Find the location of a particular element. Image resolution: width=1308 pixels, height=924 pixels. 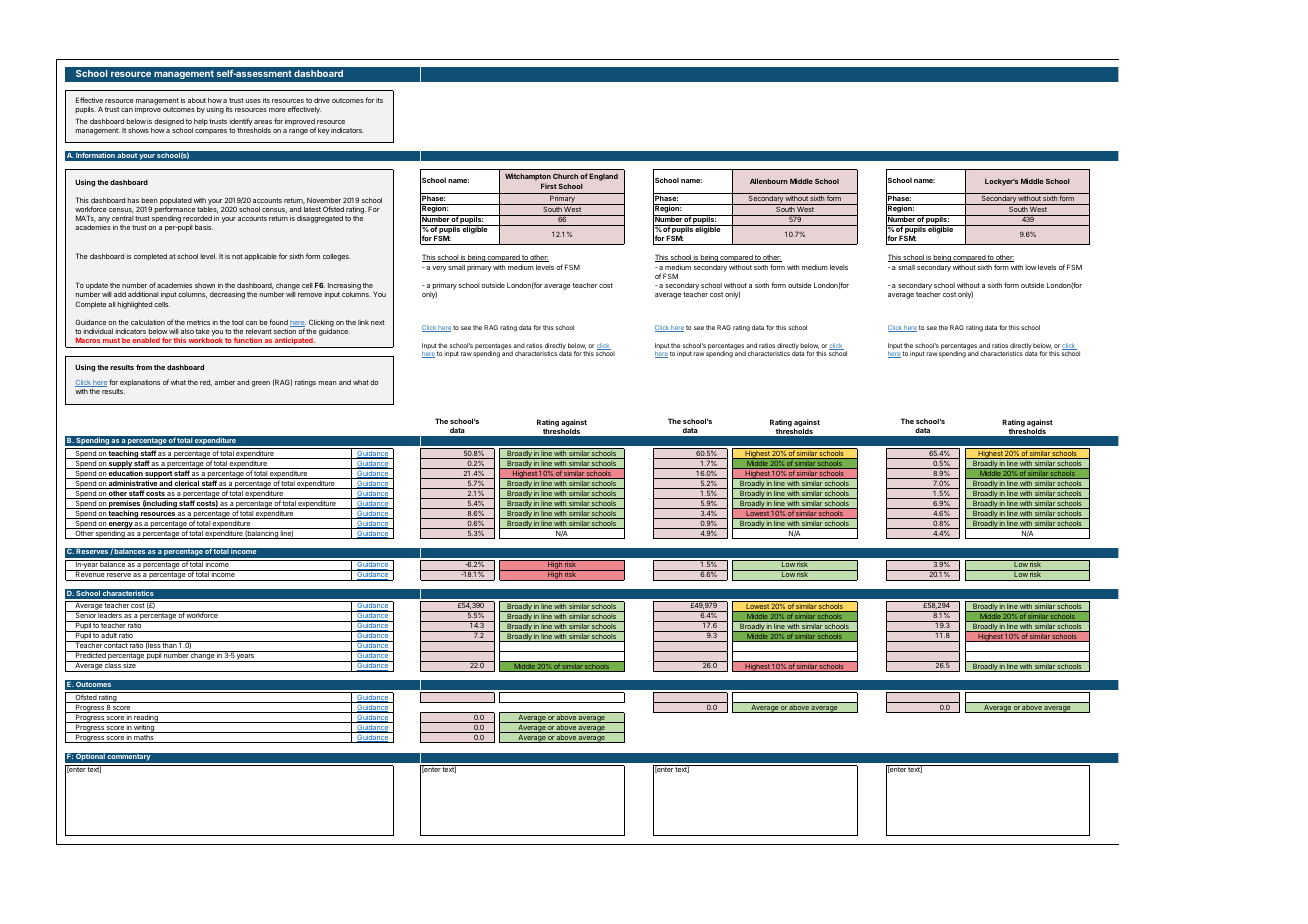

very is located at coordinates (439, 269).
